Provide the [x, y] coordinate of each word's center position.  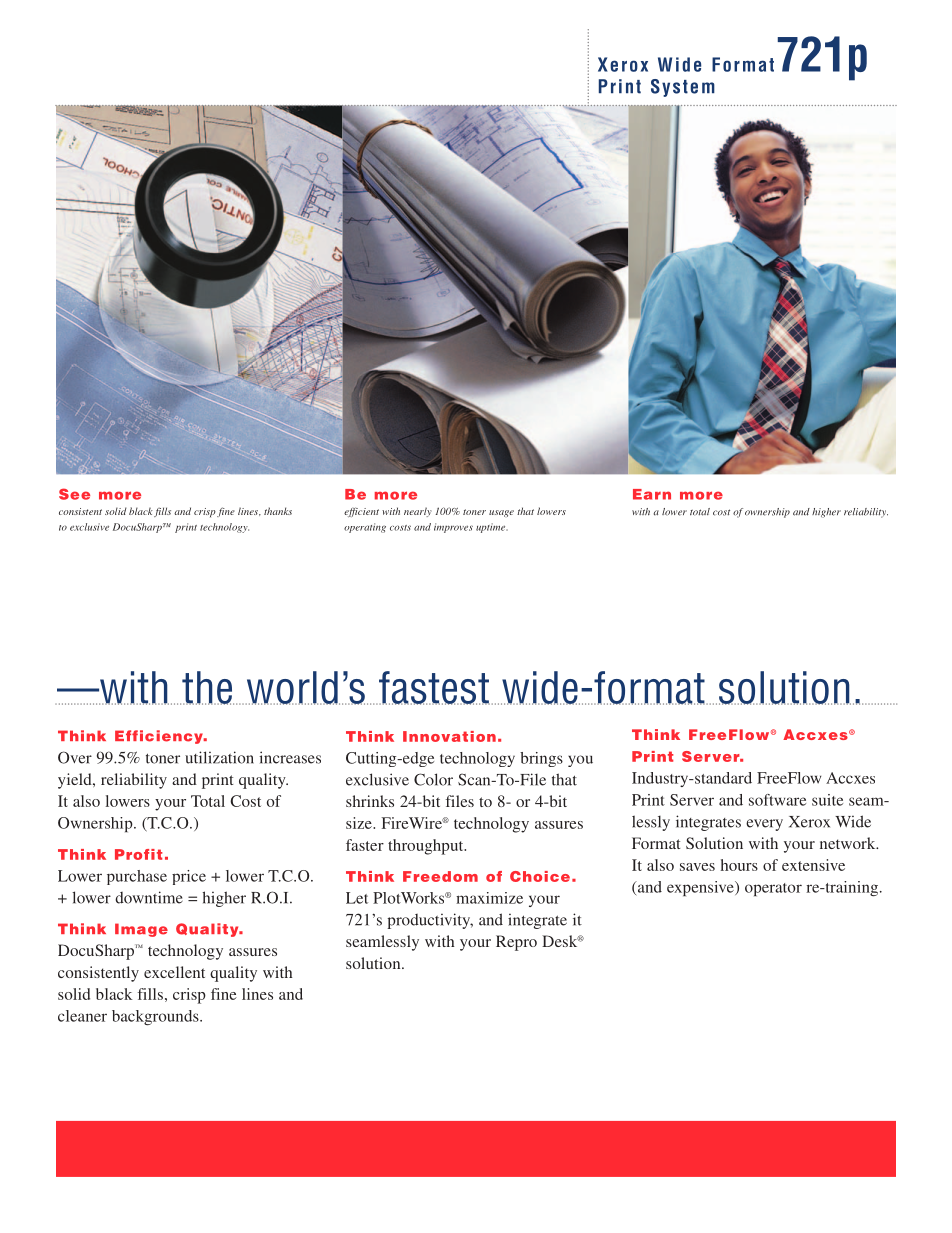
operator [773, 889]
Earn [652, 494]
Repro [516, 943]
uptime [492, 528]
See [74, 494]
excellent [174, 972]
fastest [433, 688]
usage [501, 513]
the [207, 688]
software [777, 800]
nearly [418, 512]
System [683, 88]
